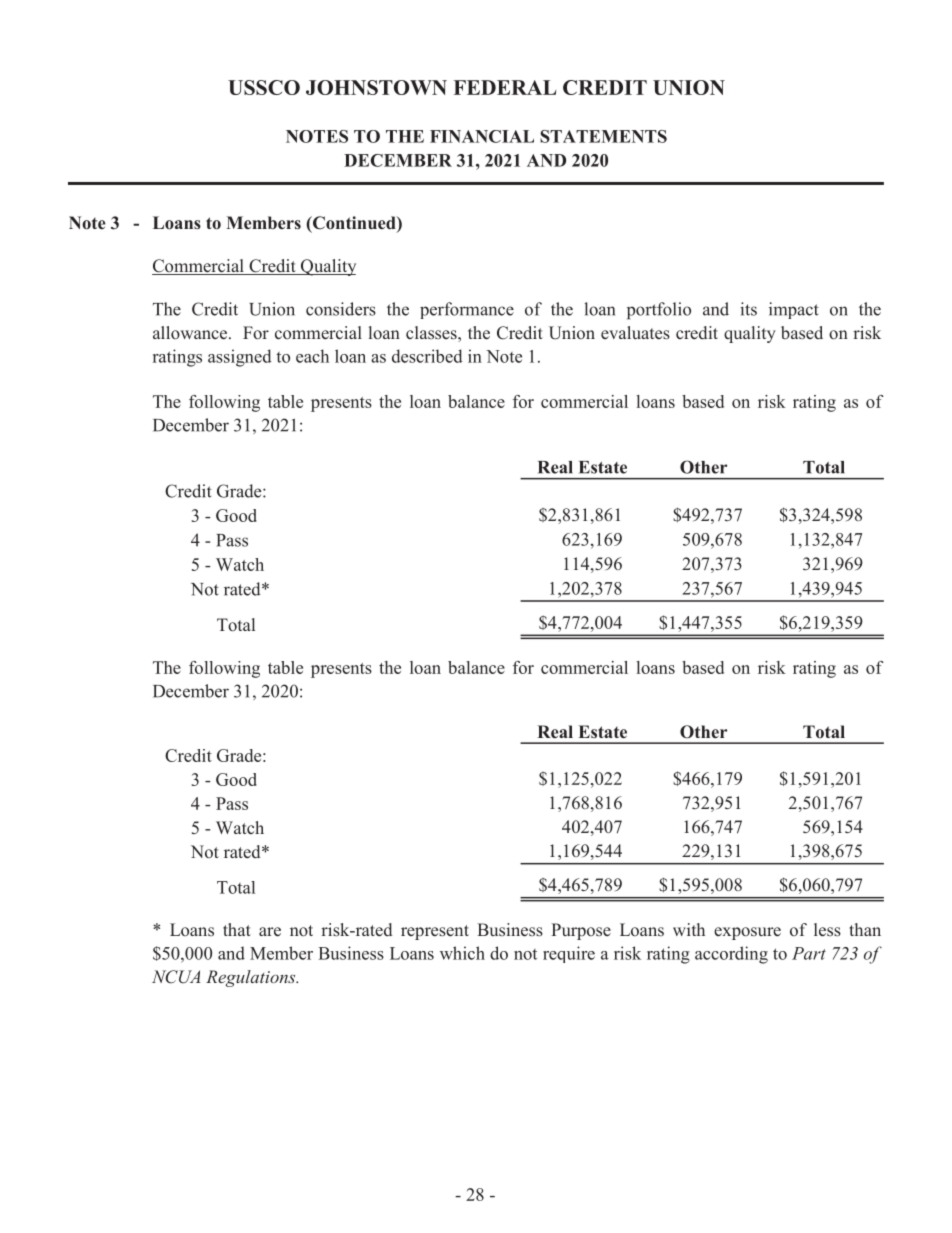 The width and height of the screenshot is (952, 1233). What do you see at coordinates (270, 932) in the screenshot?
I see `are` at bounding box center [270, 932].
